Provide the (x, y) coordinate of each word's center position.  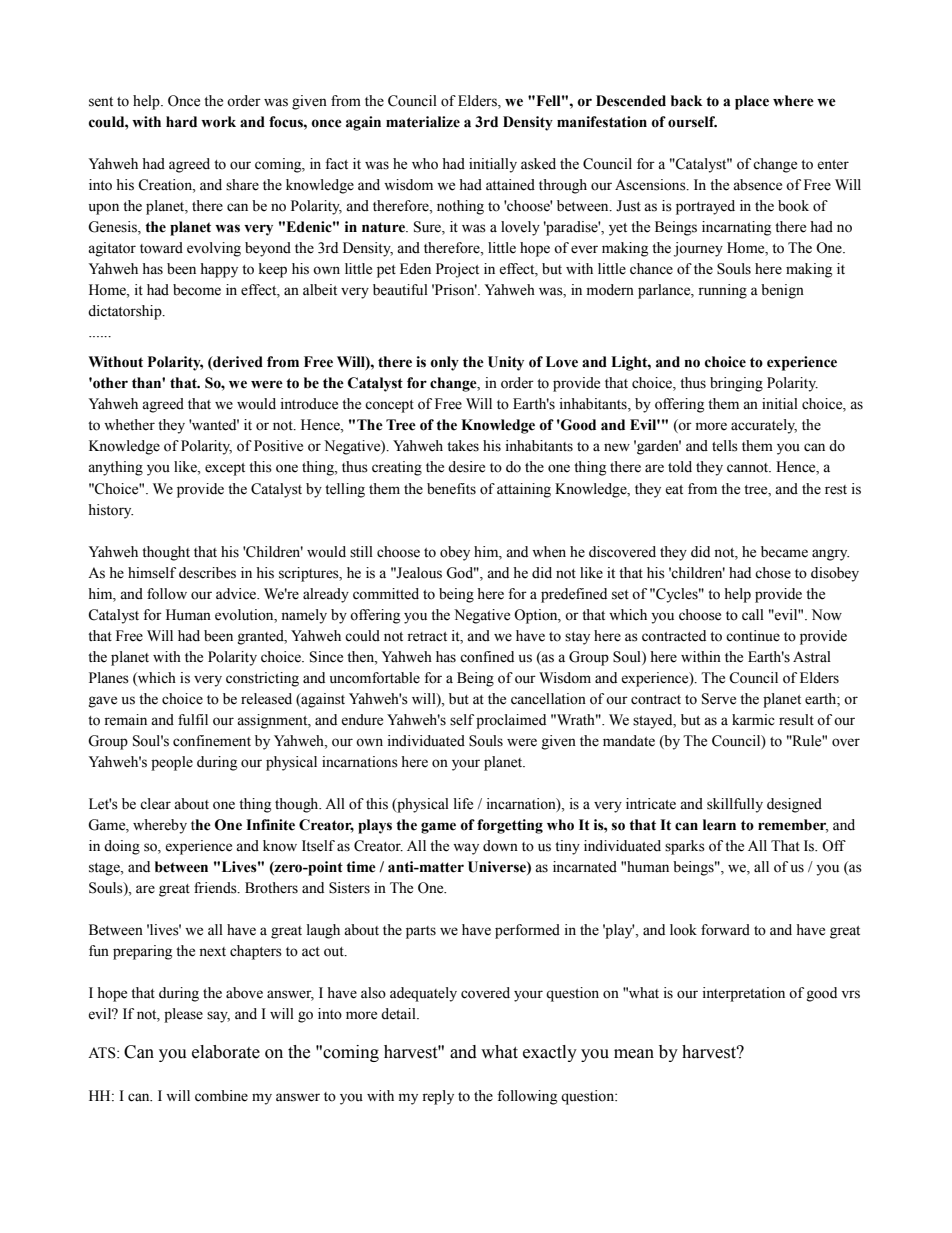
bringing (736, 384)
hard (181, 122)
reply (438, 1097)
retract (427, 637)
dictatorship (126, 312)
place (752, 102)
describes (207, 573)
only (444, 363)
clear (155, 804)
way (466, 849)
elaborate (226, 1052)
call (753, 614)
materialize (423, 122)
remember (793, 825)
